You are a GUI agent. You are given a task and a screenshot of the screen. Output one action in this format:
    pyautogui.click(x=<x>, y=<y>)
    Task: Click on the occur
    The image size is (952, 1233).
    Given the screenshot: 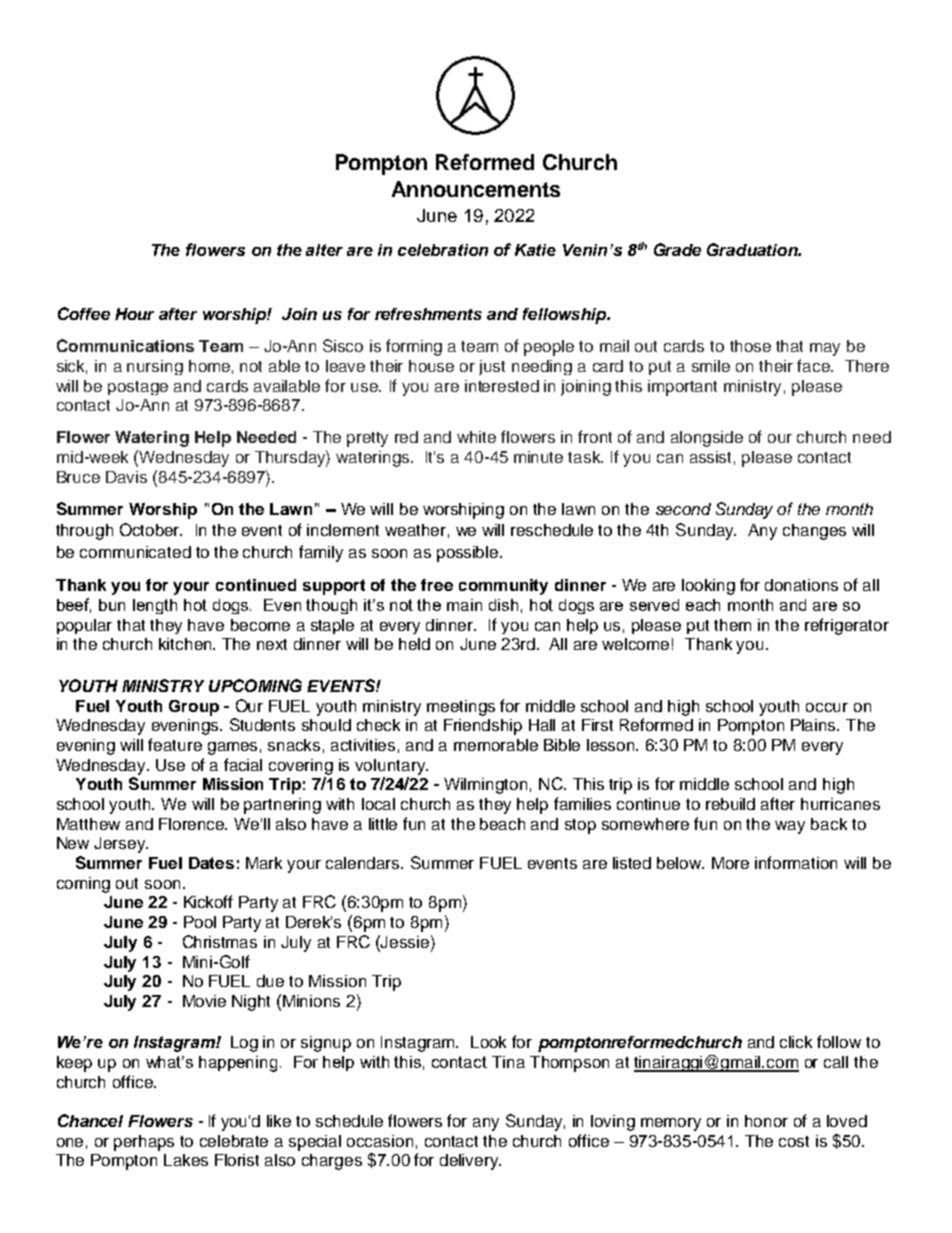 What is the action you would take?
    pyautogui.click(x=827, y=707)
